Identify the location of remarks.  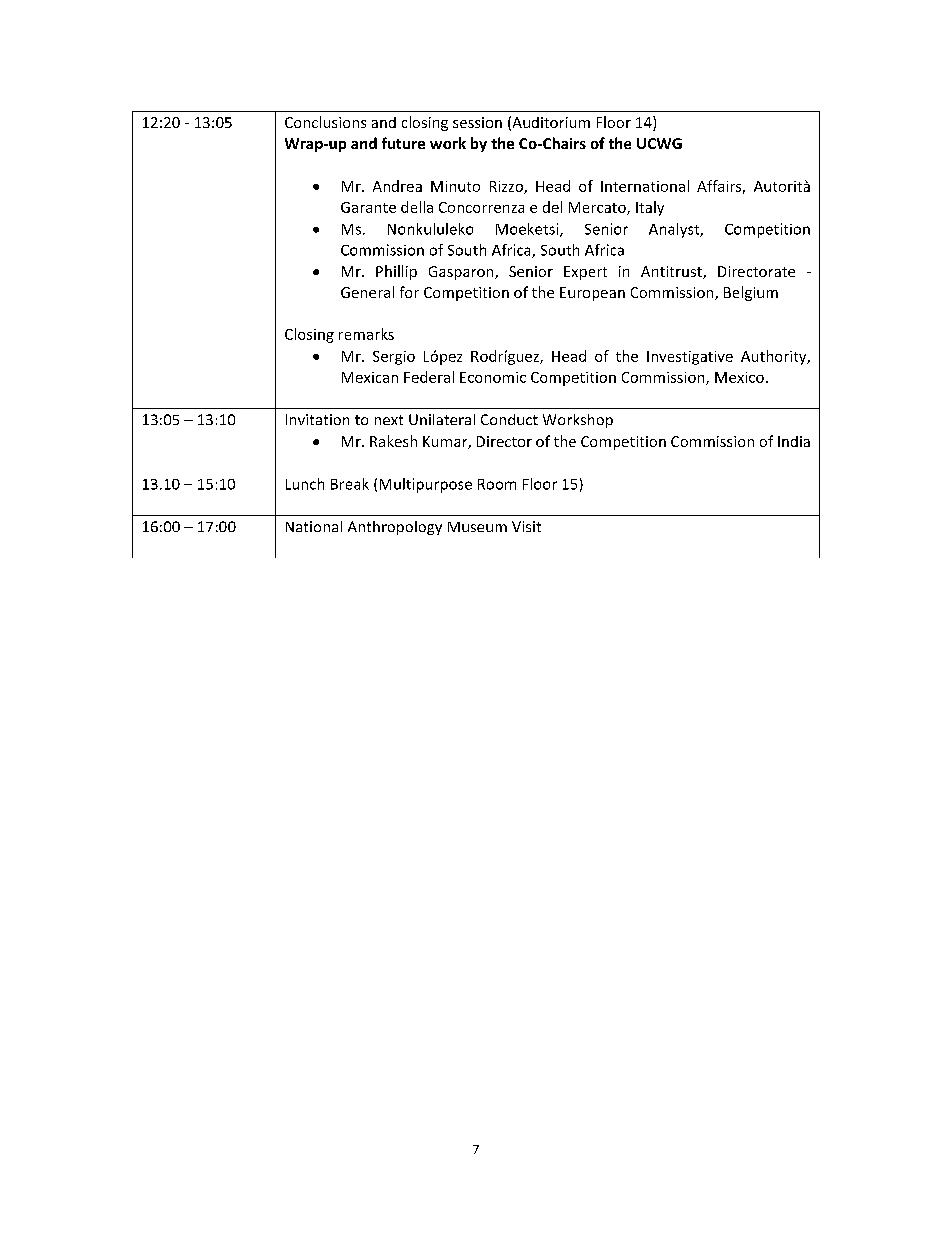
(366, 334).
